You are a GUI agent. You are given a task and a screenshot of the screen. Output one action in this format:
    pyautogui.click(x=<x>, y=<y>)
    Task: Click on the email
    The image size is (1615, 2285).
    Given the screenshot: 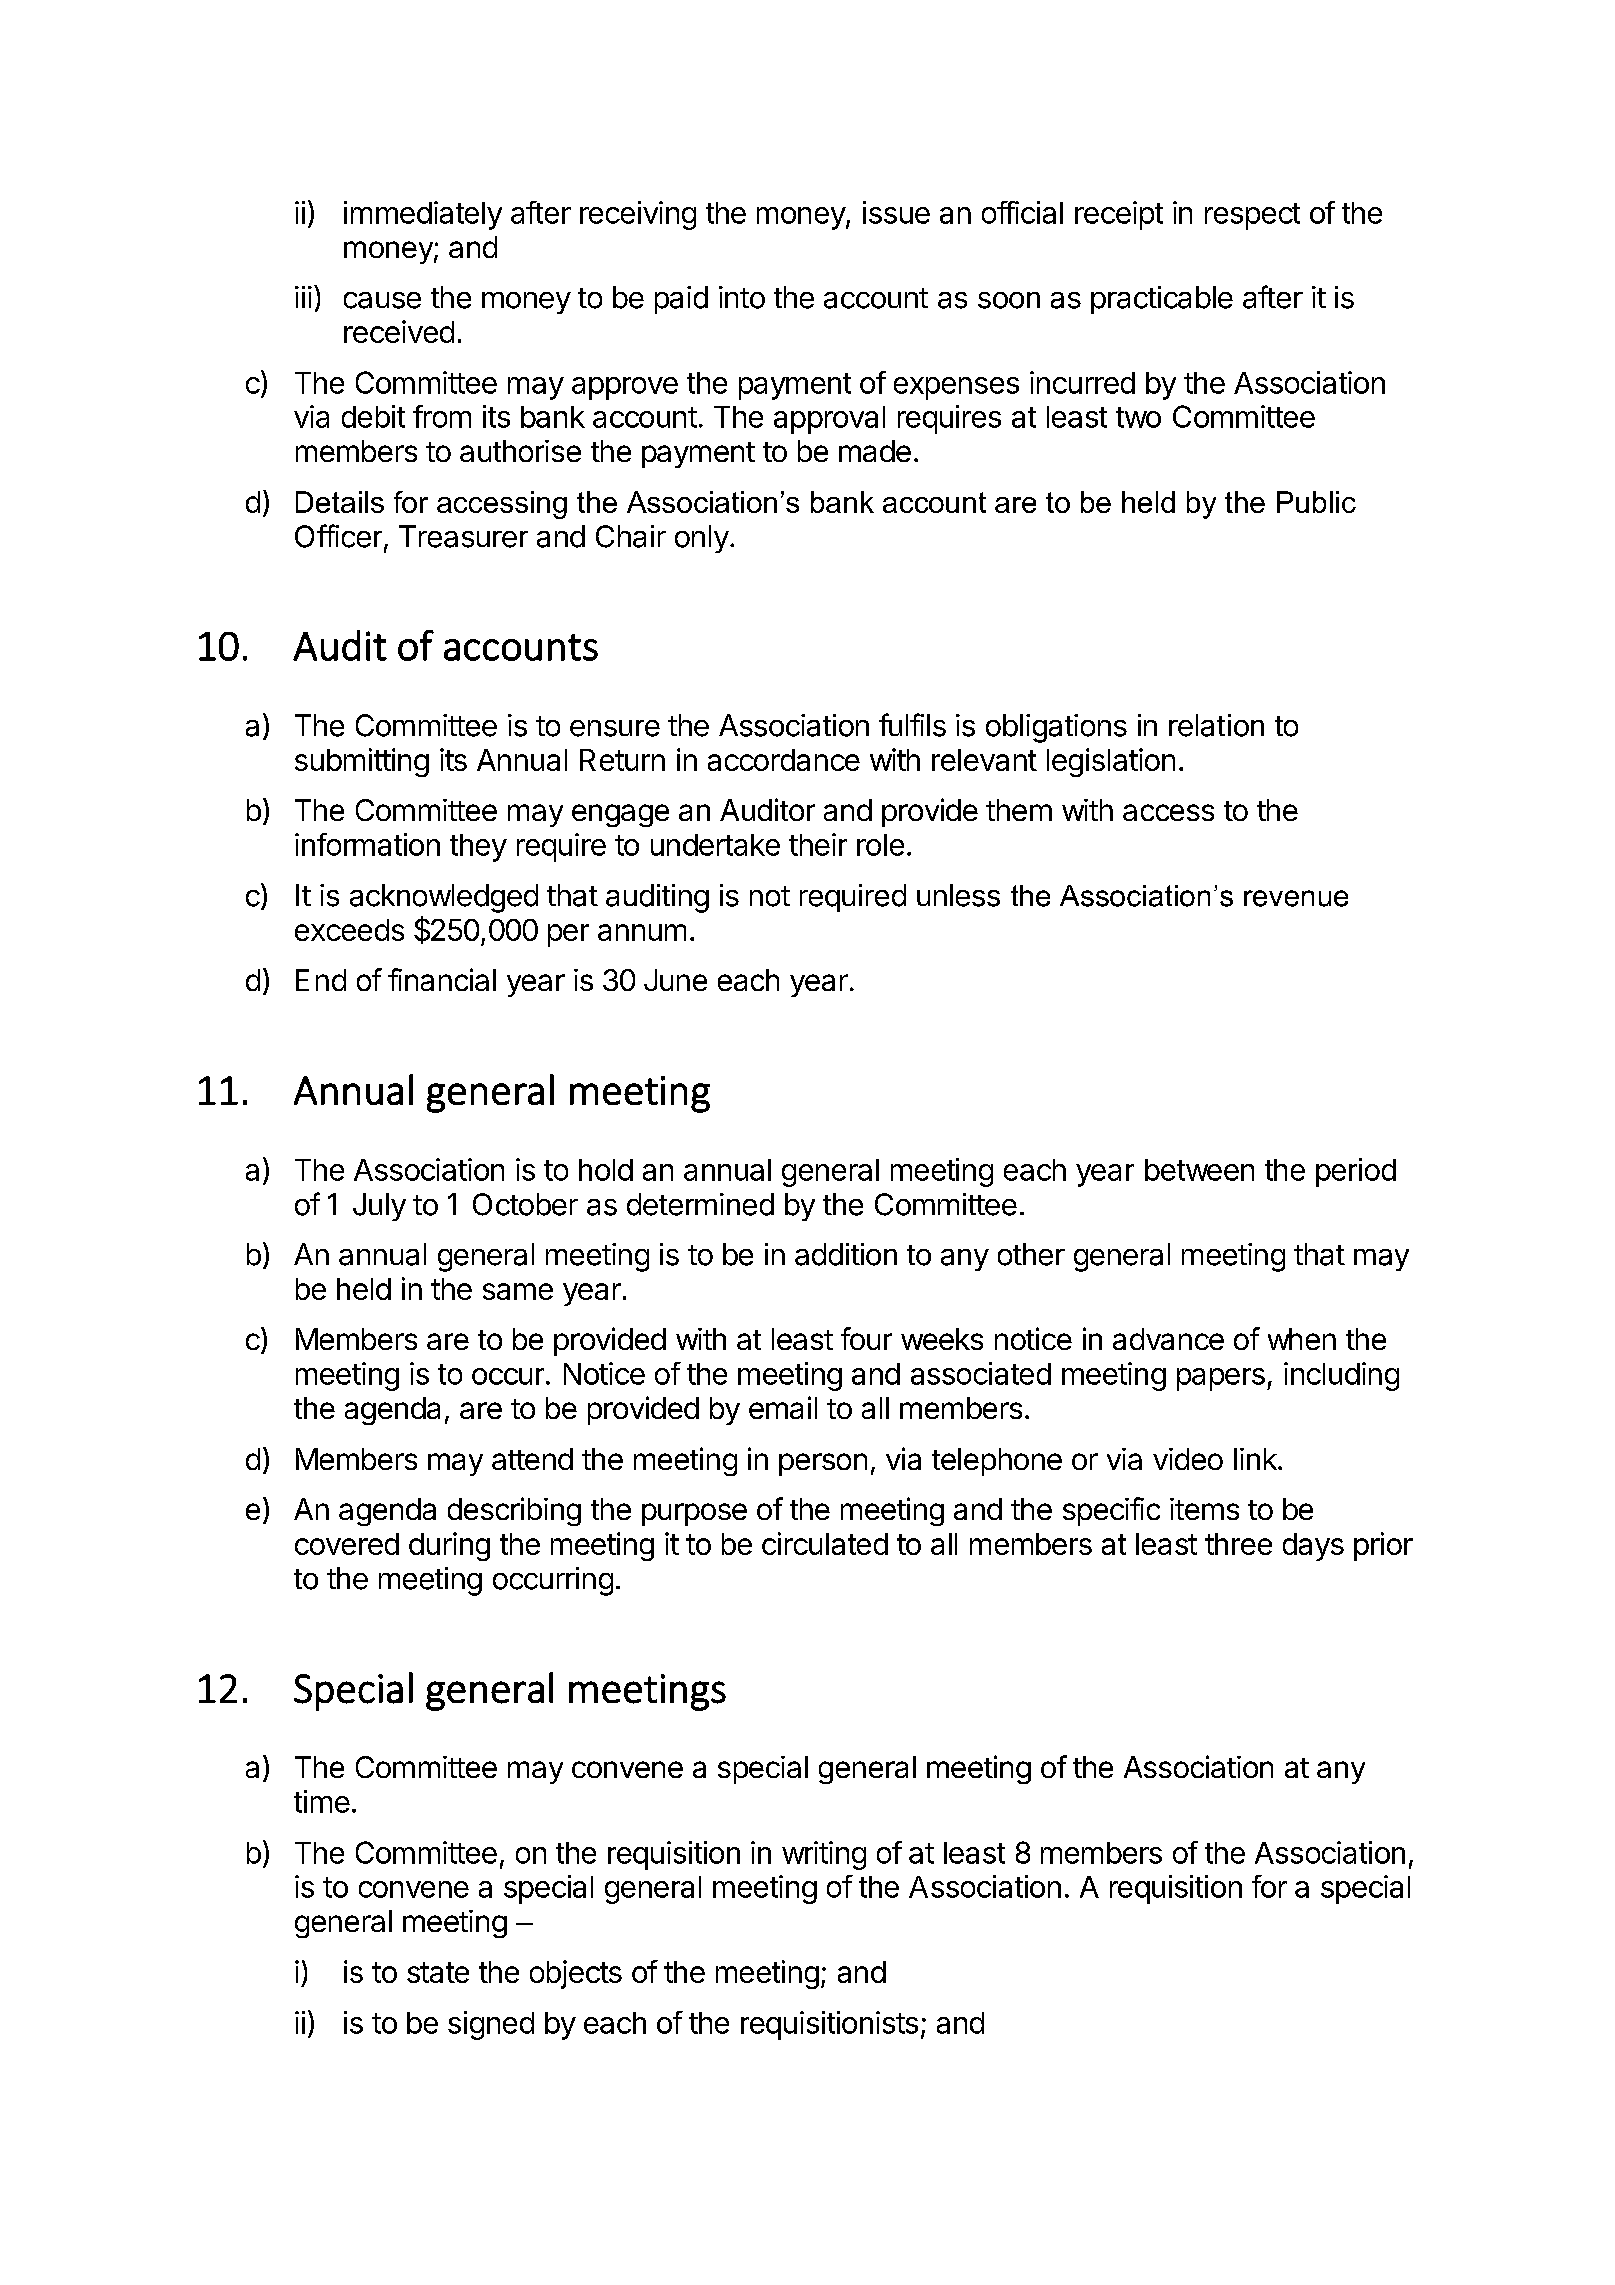 What is the action you would take?
    pyautogui.click(x=783, y=1407)
